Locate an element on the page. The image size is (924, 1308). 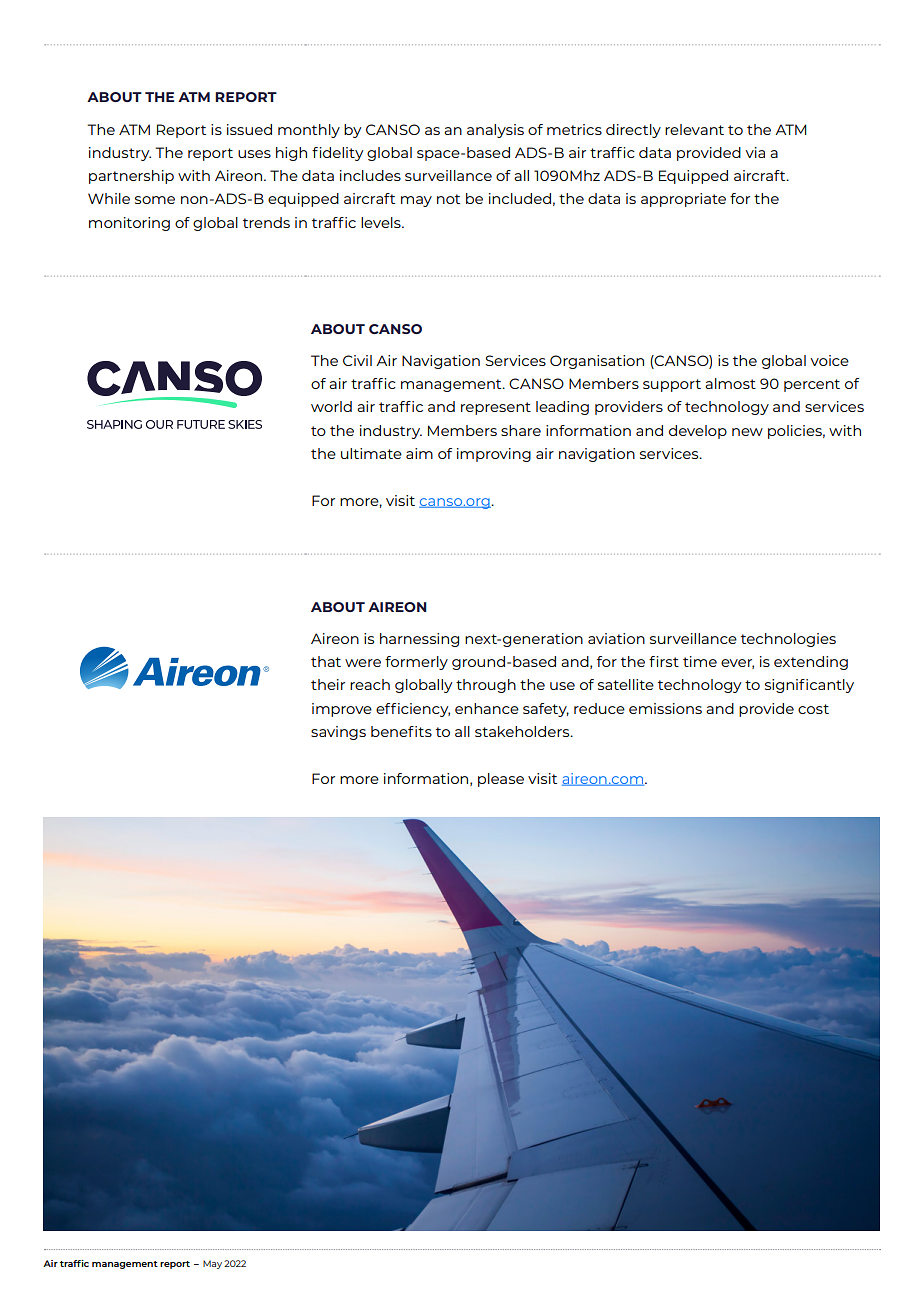
analysis is located at coordinates (495, 131).
